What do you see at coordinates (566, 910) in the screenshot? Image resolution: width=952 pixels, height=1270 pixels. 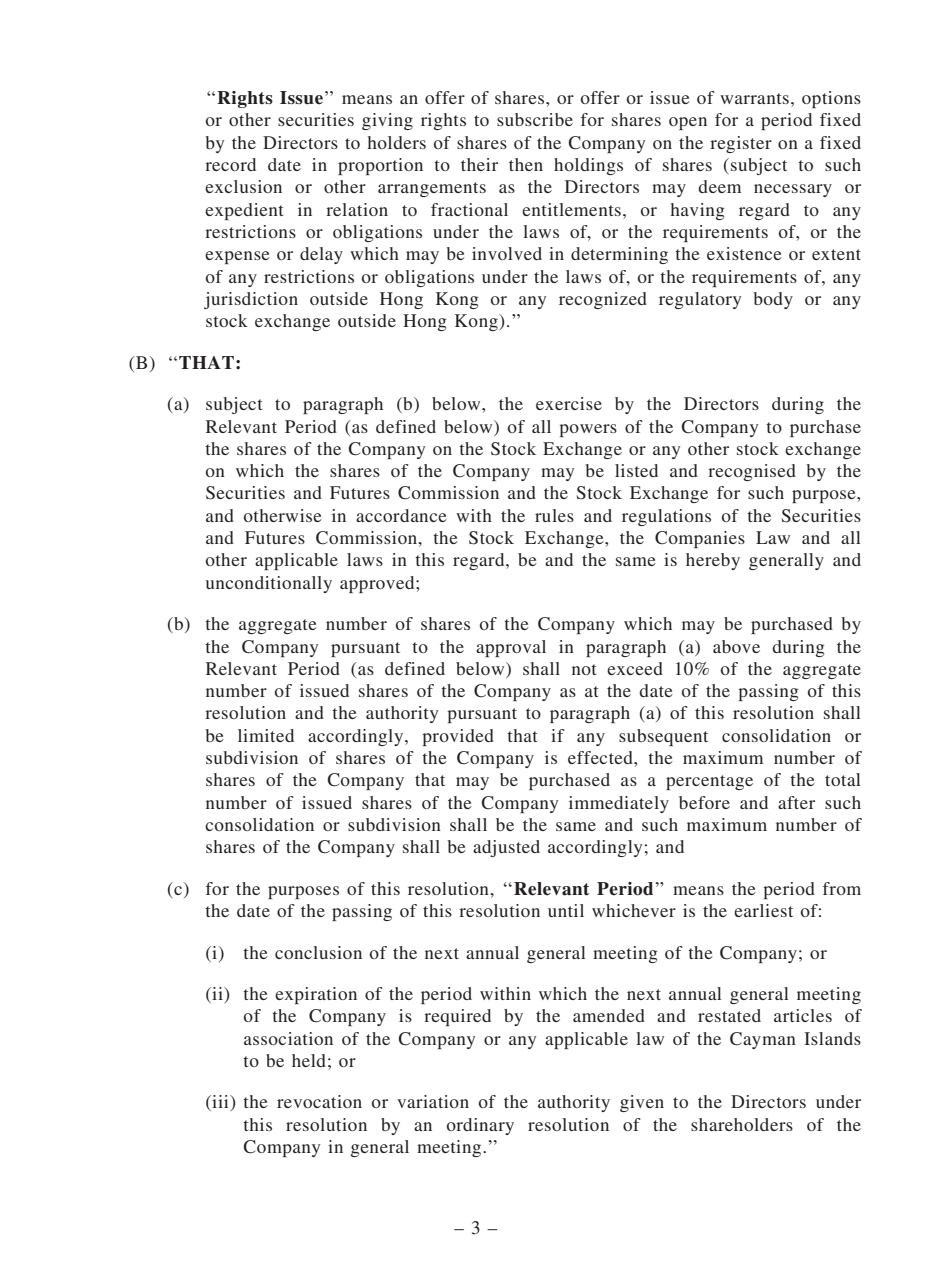 I see `until` at bounding box center [566, 910].
